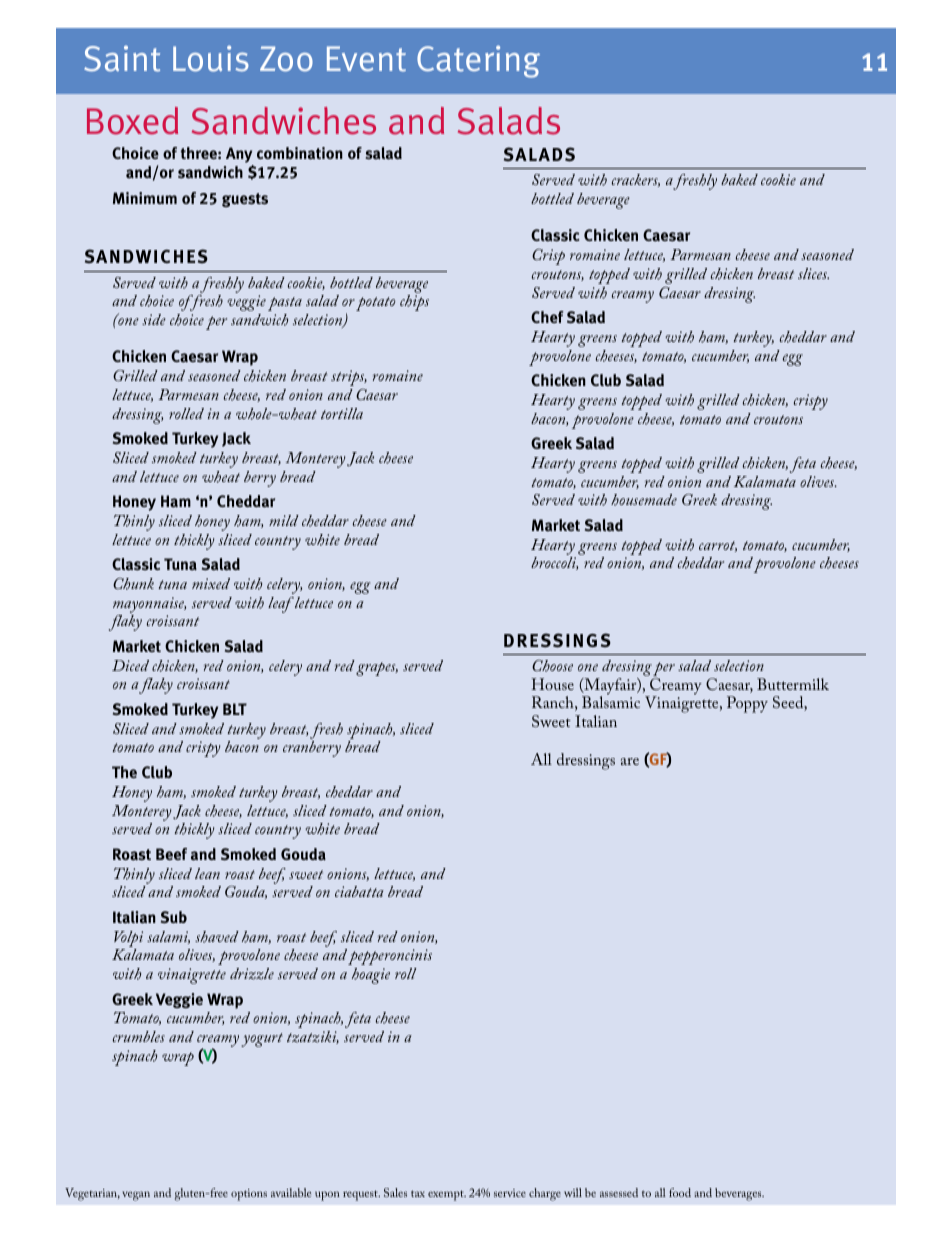  What do you see at coordinates (680, 1192) in the screenshot?
I see `food` at bounding box center [680, 1192].
